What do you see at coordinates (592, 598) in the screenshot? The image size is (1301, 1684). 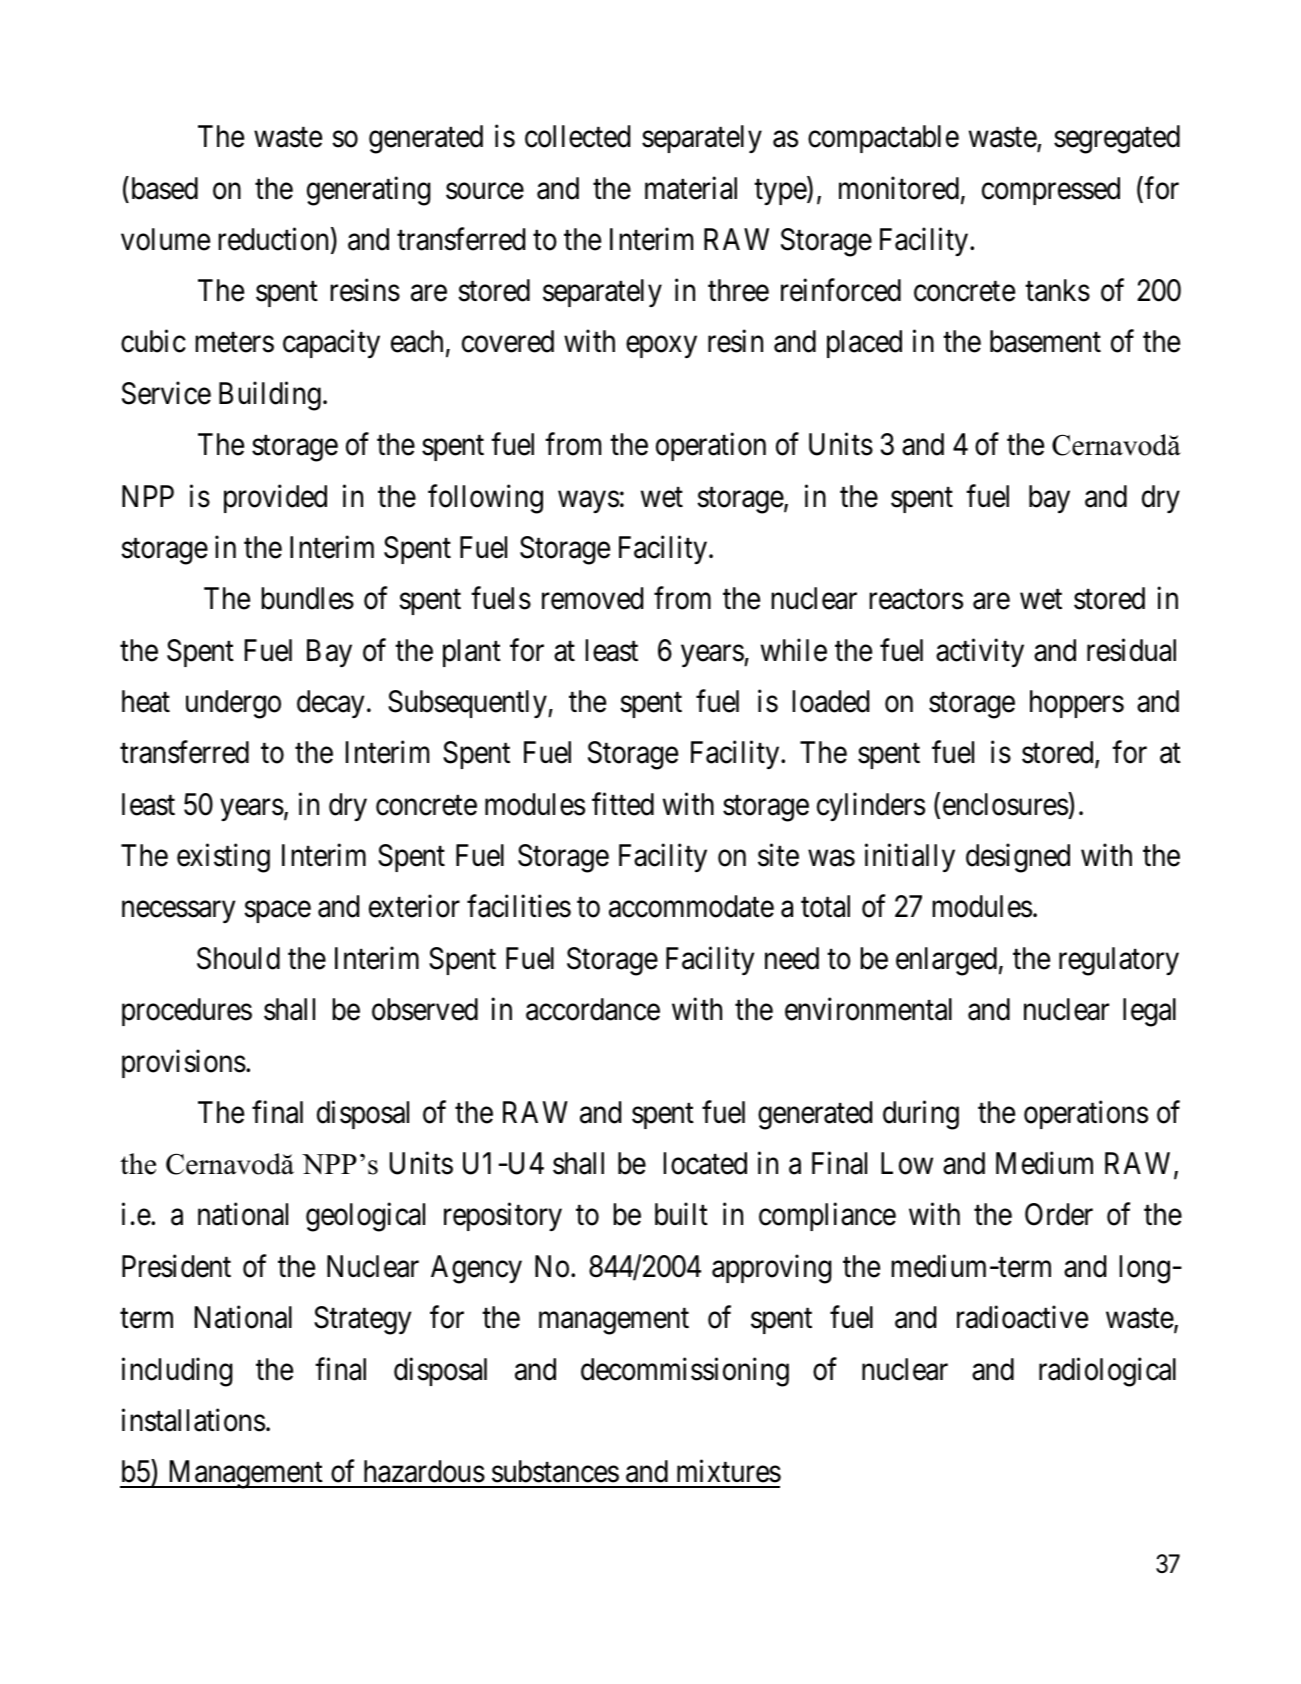 I see `removed` at bounding box center [592, 598].
